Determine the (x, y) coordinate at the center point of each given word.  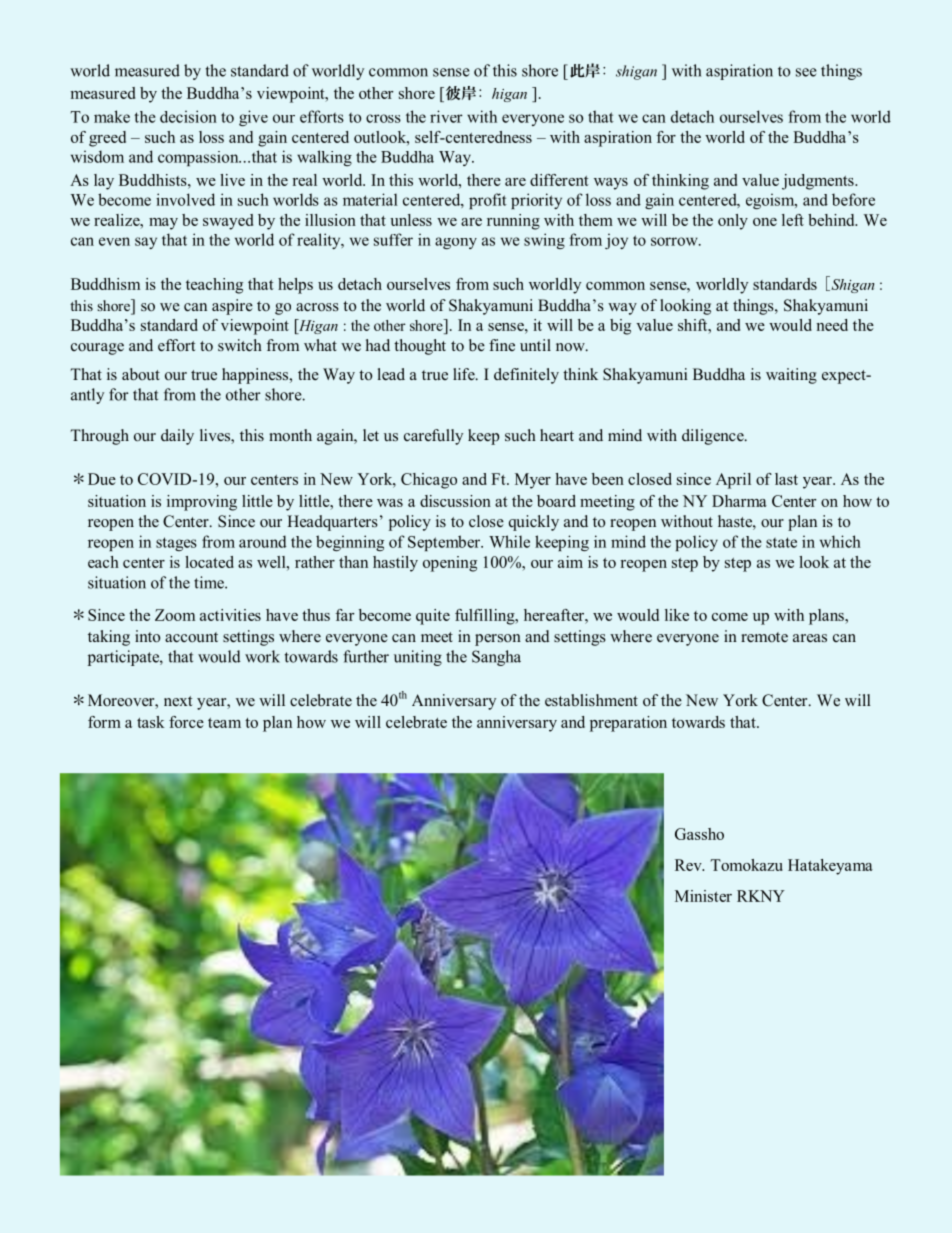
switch (240, 345)
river (446, 116)
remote (764, 637)
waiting (791, 376)
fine (502, 345)
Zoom (175, 615)
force (186, 722)
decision (188, 116)
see (806, 72)
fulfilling (486, 617)
